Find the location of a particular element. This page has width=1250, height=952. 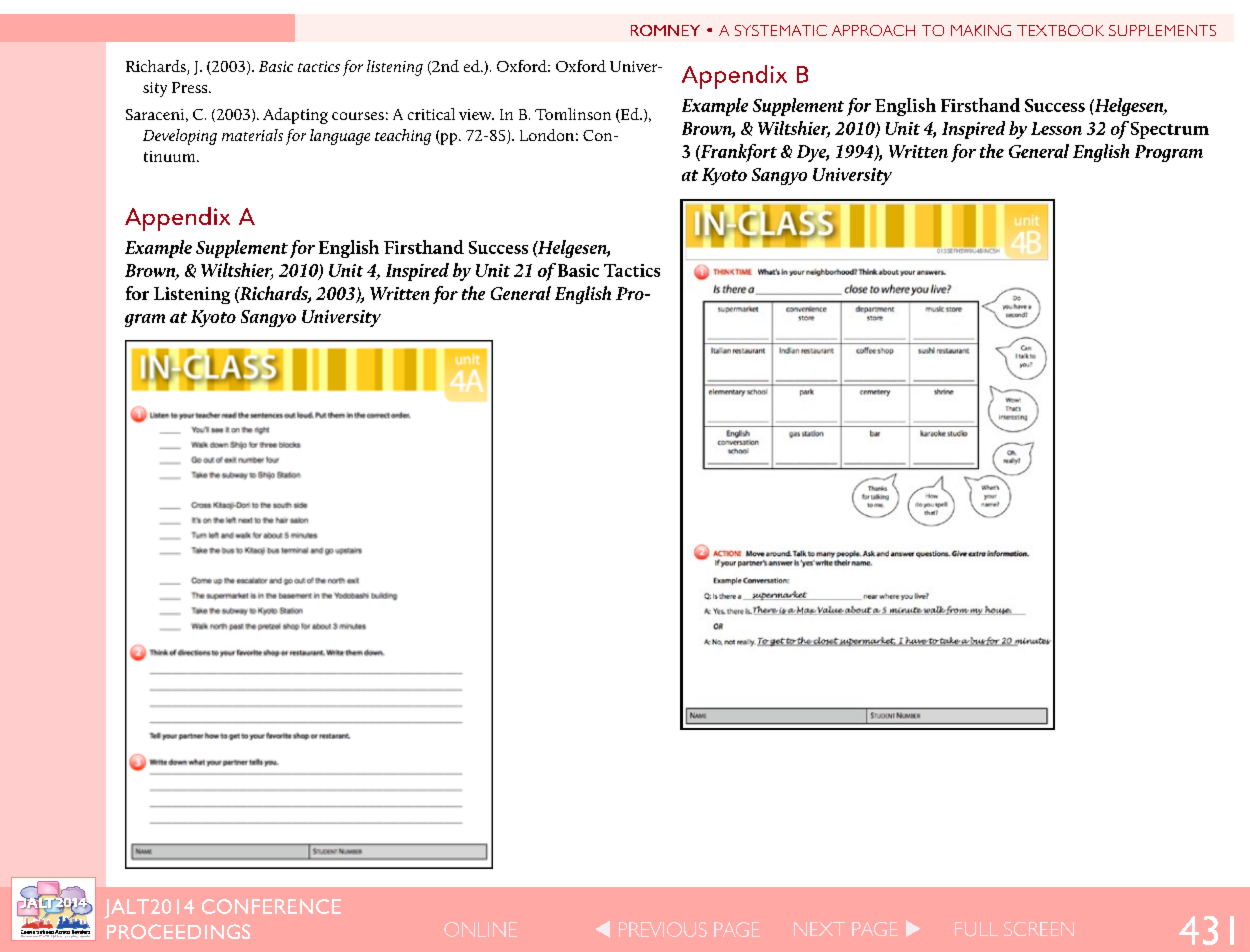

ROMNEY is located at coordinates (665, 30).
